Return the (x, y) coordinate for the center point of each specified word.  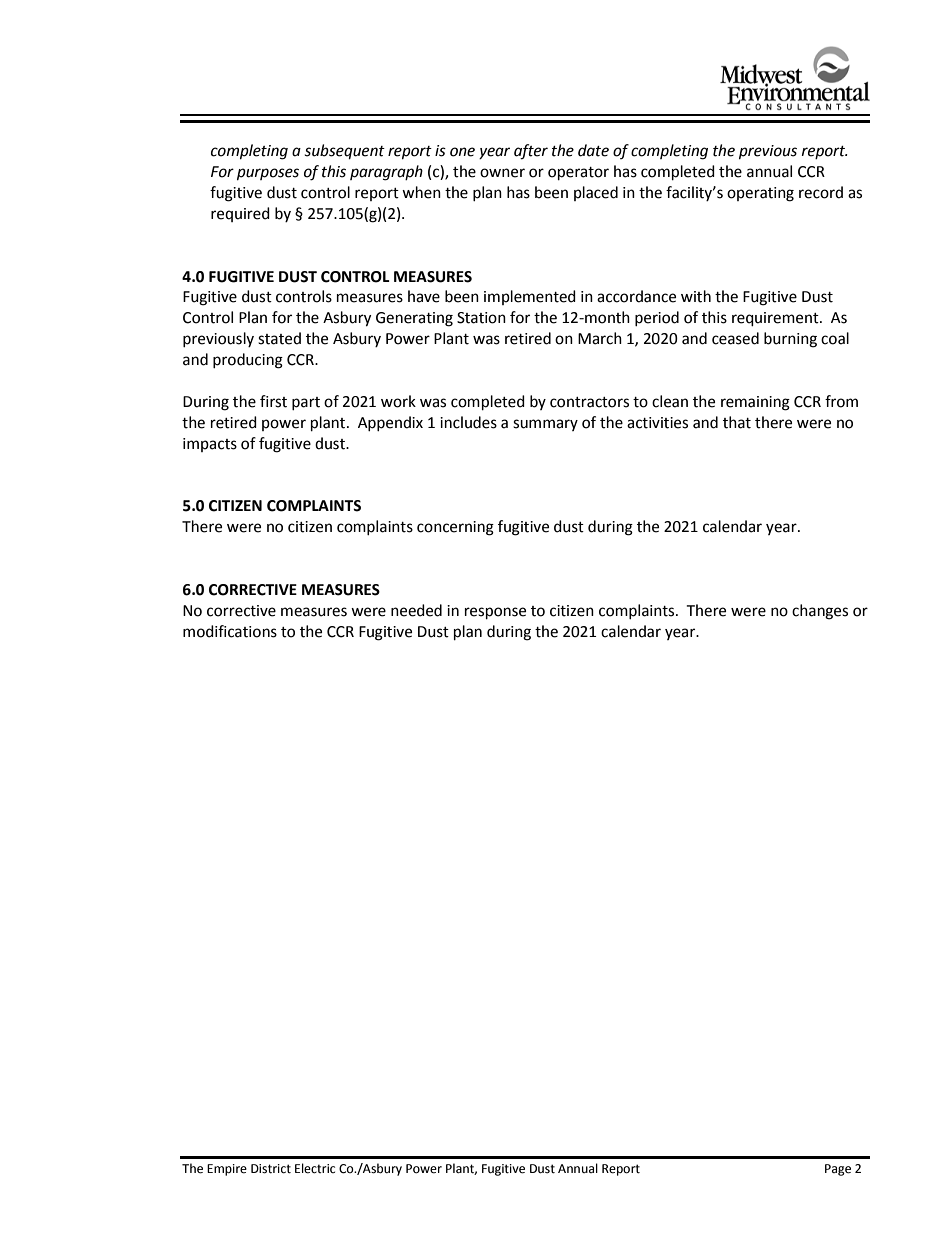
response (495, 613)
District (271, 1169)
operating (760, 194)
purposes (268, 174)
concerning (455, 528)
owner (502, 173)
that (737, 422)
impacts (210, 445)
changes (820, 612)
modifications (230, 631)
